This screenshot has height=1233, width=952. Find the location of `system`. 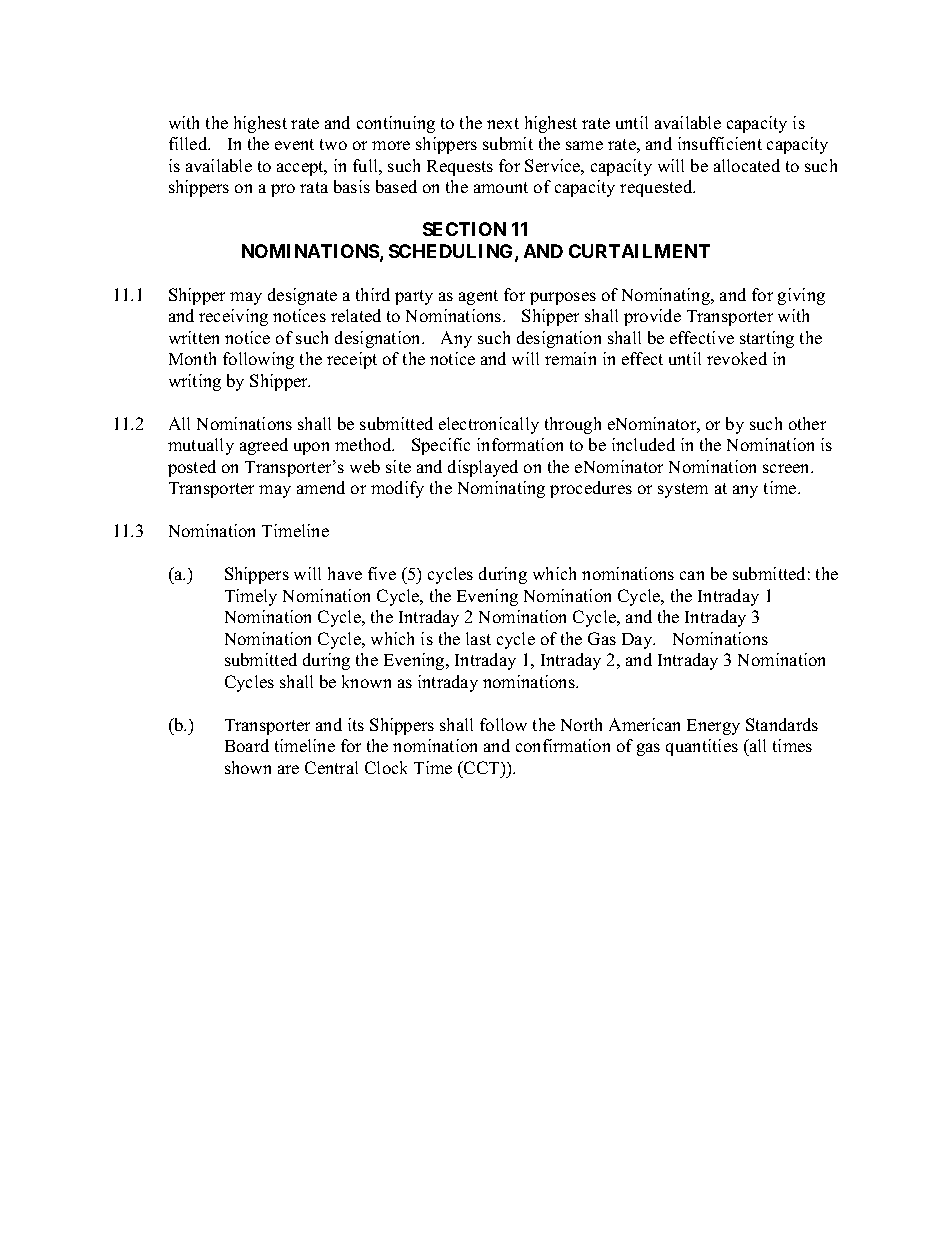

system is located at coordinates (683, 490).
